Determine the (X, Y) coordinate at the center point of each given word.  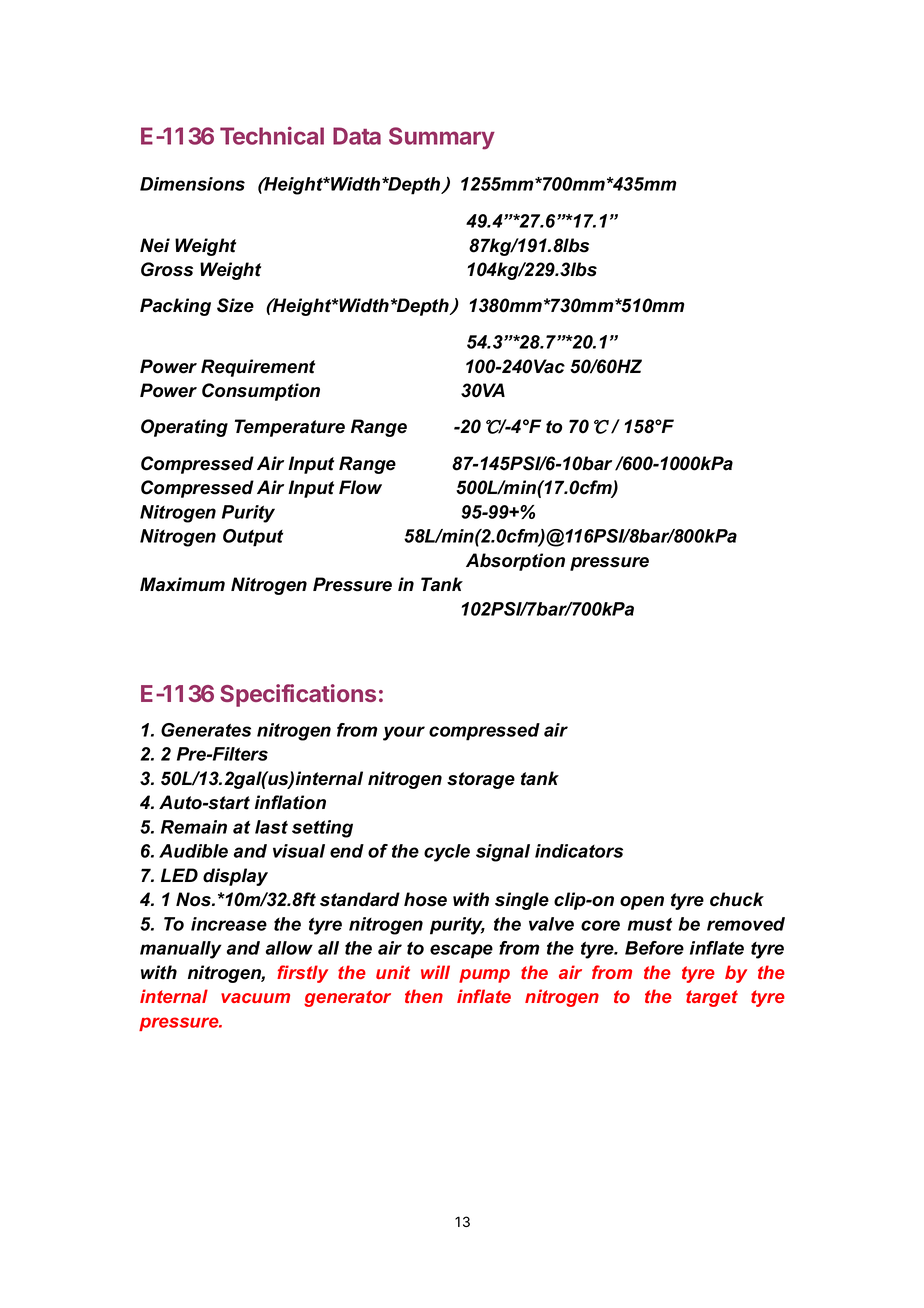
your (404, 733)
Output (253, 538)
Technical (272, 135)
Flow (360, 487)
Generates (206, 730)
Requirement (258, 368)
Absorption (515, 562)
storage (481, 780)
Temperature (290, 428)
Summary (442, 138)
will (435, 972)
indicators (579, 851)
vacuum (255, 998)
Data (357, 136)
